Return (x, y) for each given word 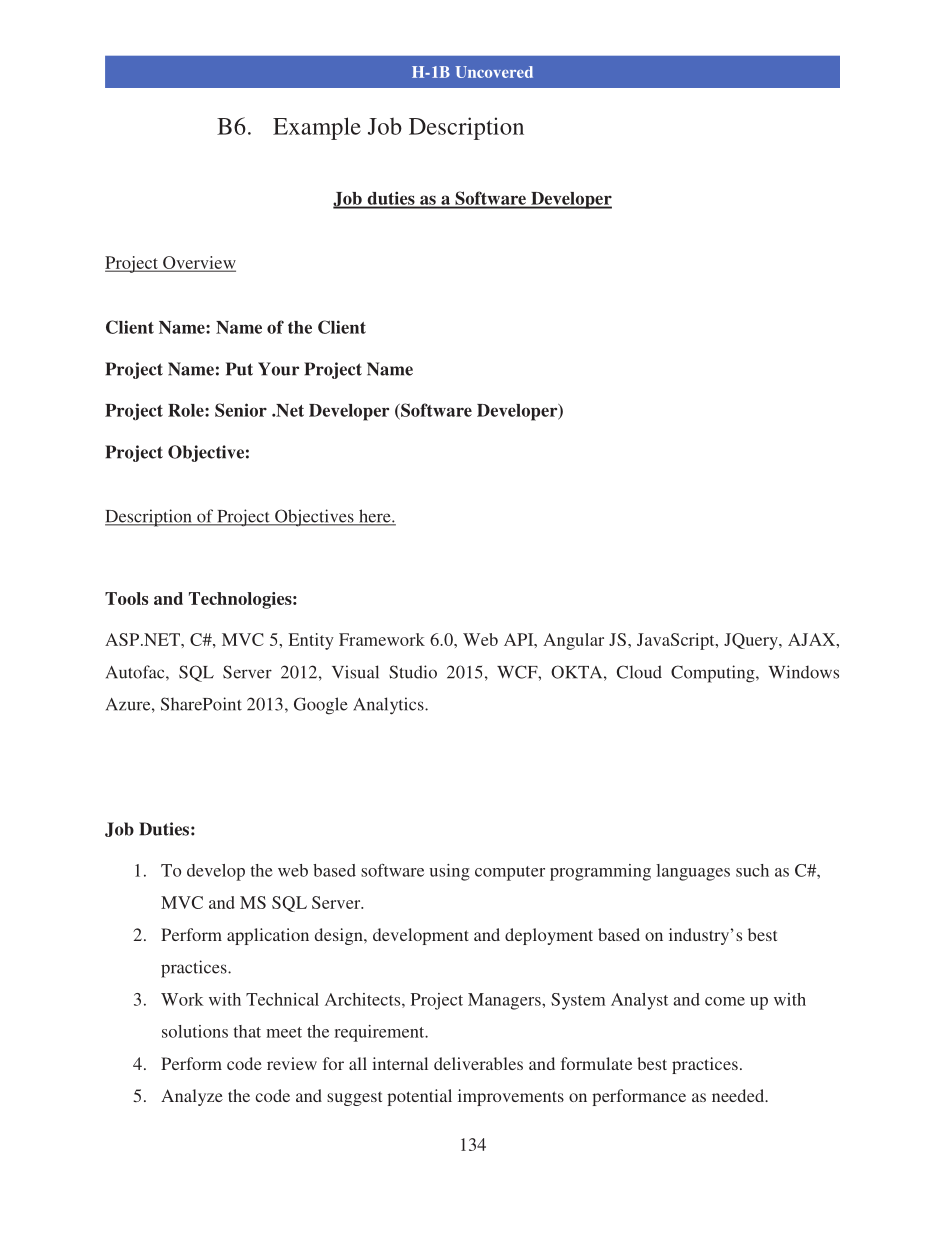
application (268, 936)
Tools (126, 598)
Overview (198, 263)
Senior (241, 410)
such (752, 870)
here (375, 517)
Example (317, 128)
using (450, 872)
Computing (714, 674)
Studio (413, 672)
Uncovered (494, 72)
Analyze (192, 1097)
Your (278, 369)
